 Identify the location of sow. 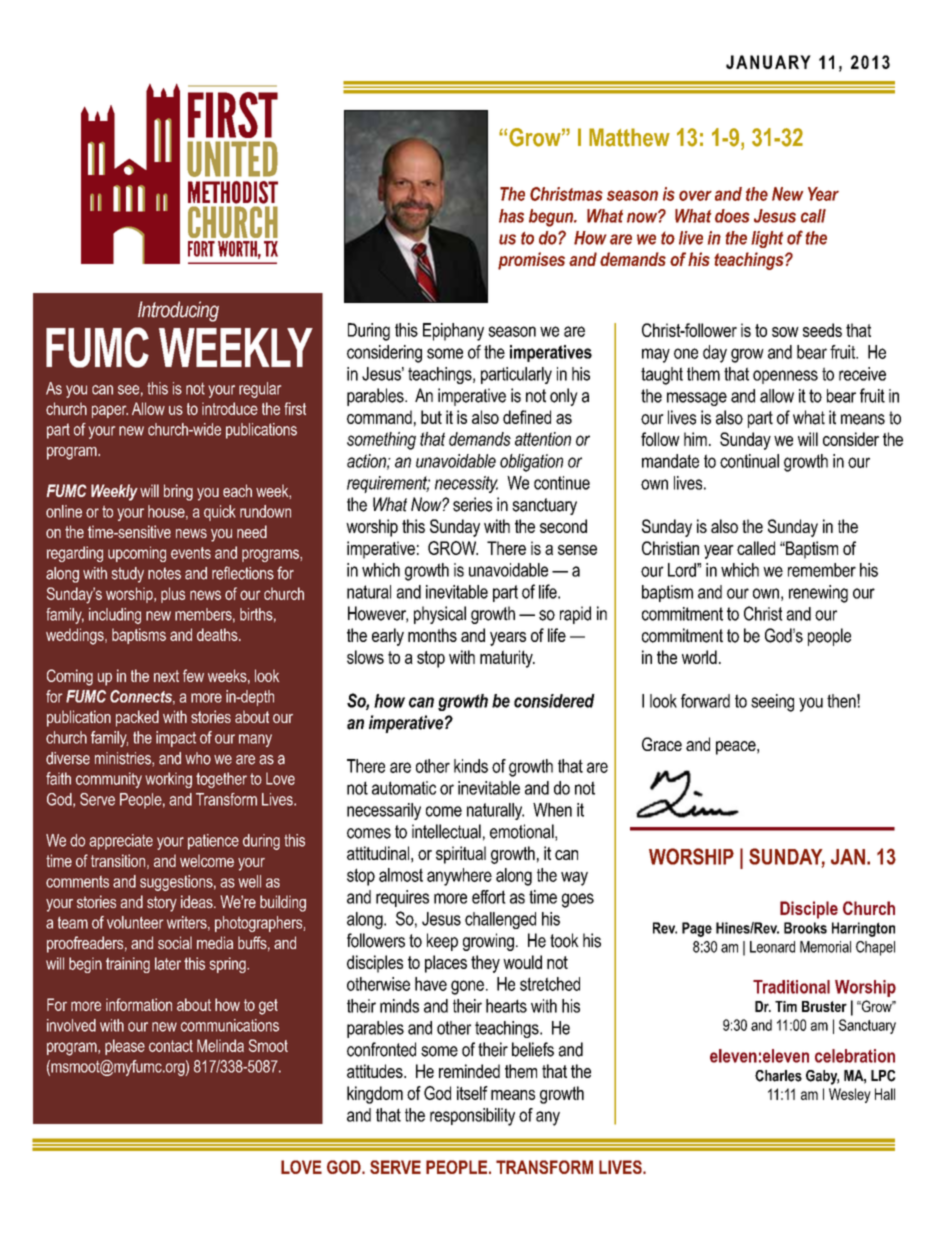
(785, 332).
